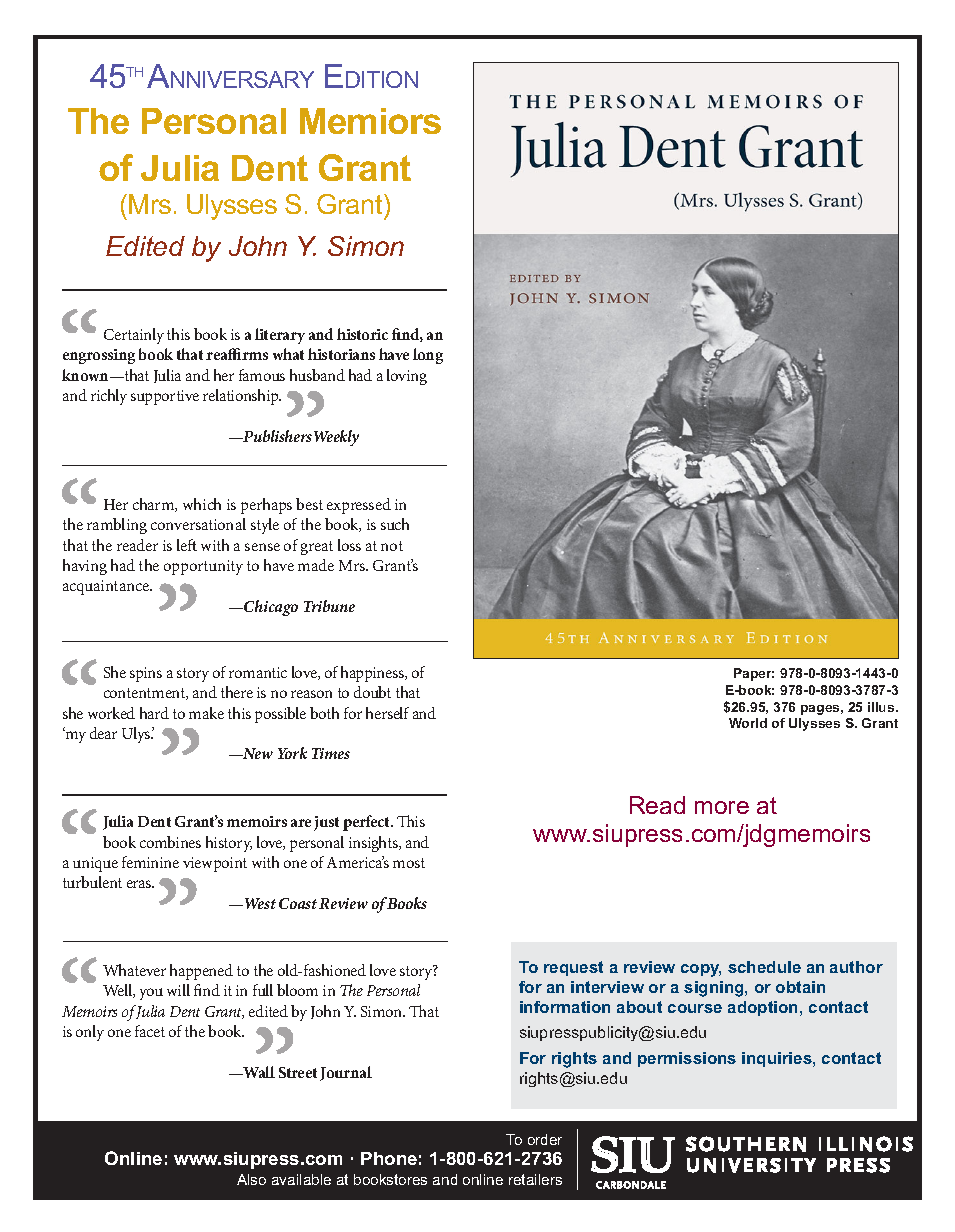  Describe the element at coordinates (754, 674) in the screenshot. I see `Paper` at that location.
